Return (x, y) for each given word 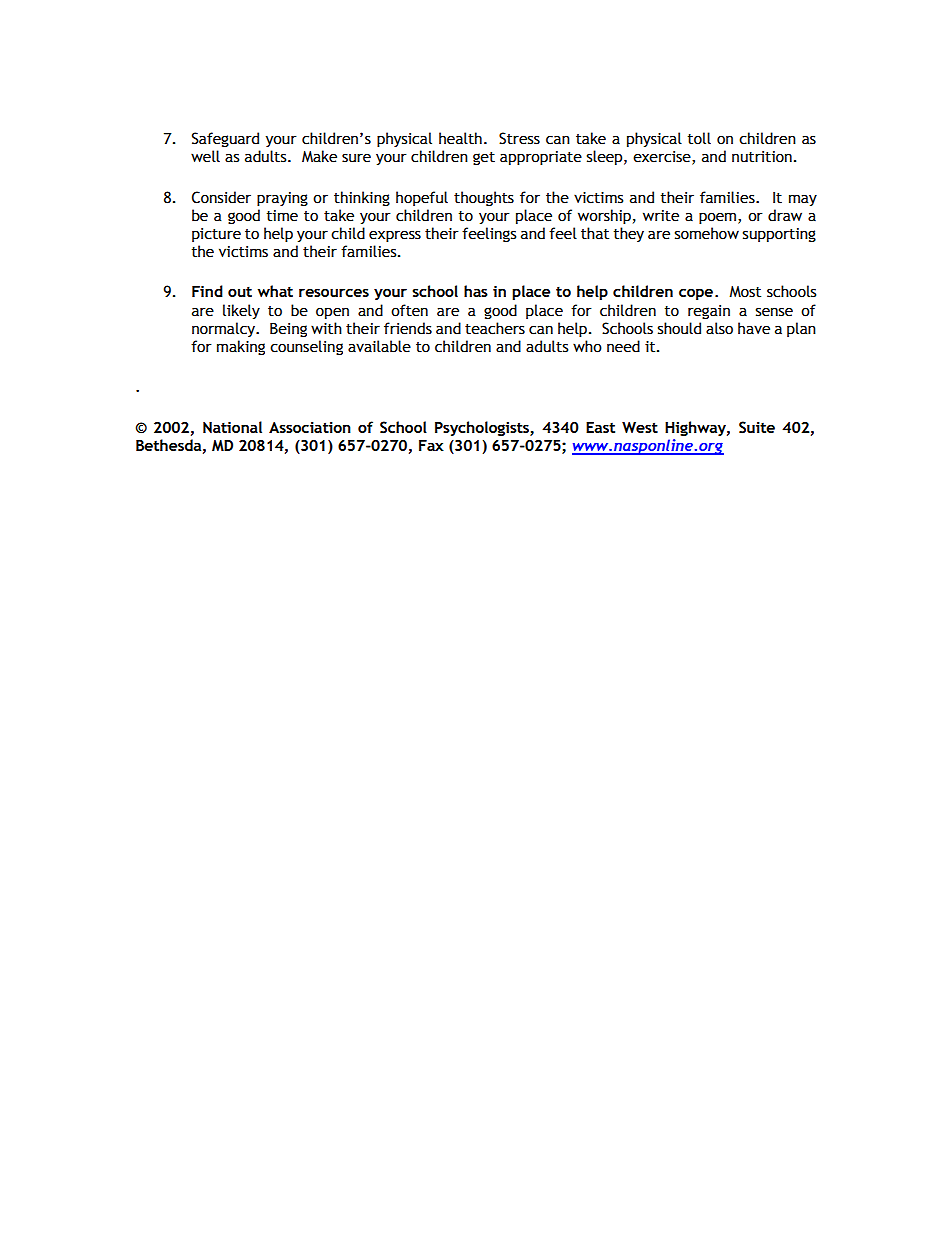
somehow (707, 233)
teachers (495, 328)
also (719, 328)
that (595, 233)
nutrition (762, 157)
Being (288, 330)
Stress (519, 138)
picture (216, 235)
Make (319, 156)
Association (310, 427)
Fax (431, 445)
